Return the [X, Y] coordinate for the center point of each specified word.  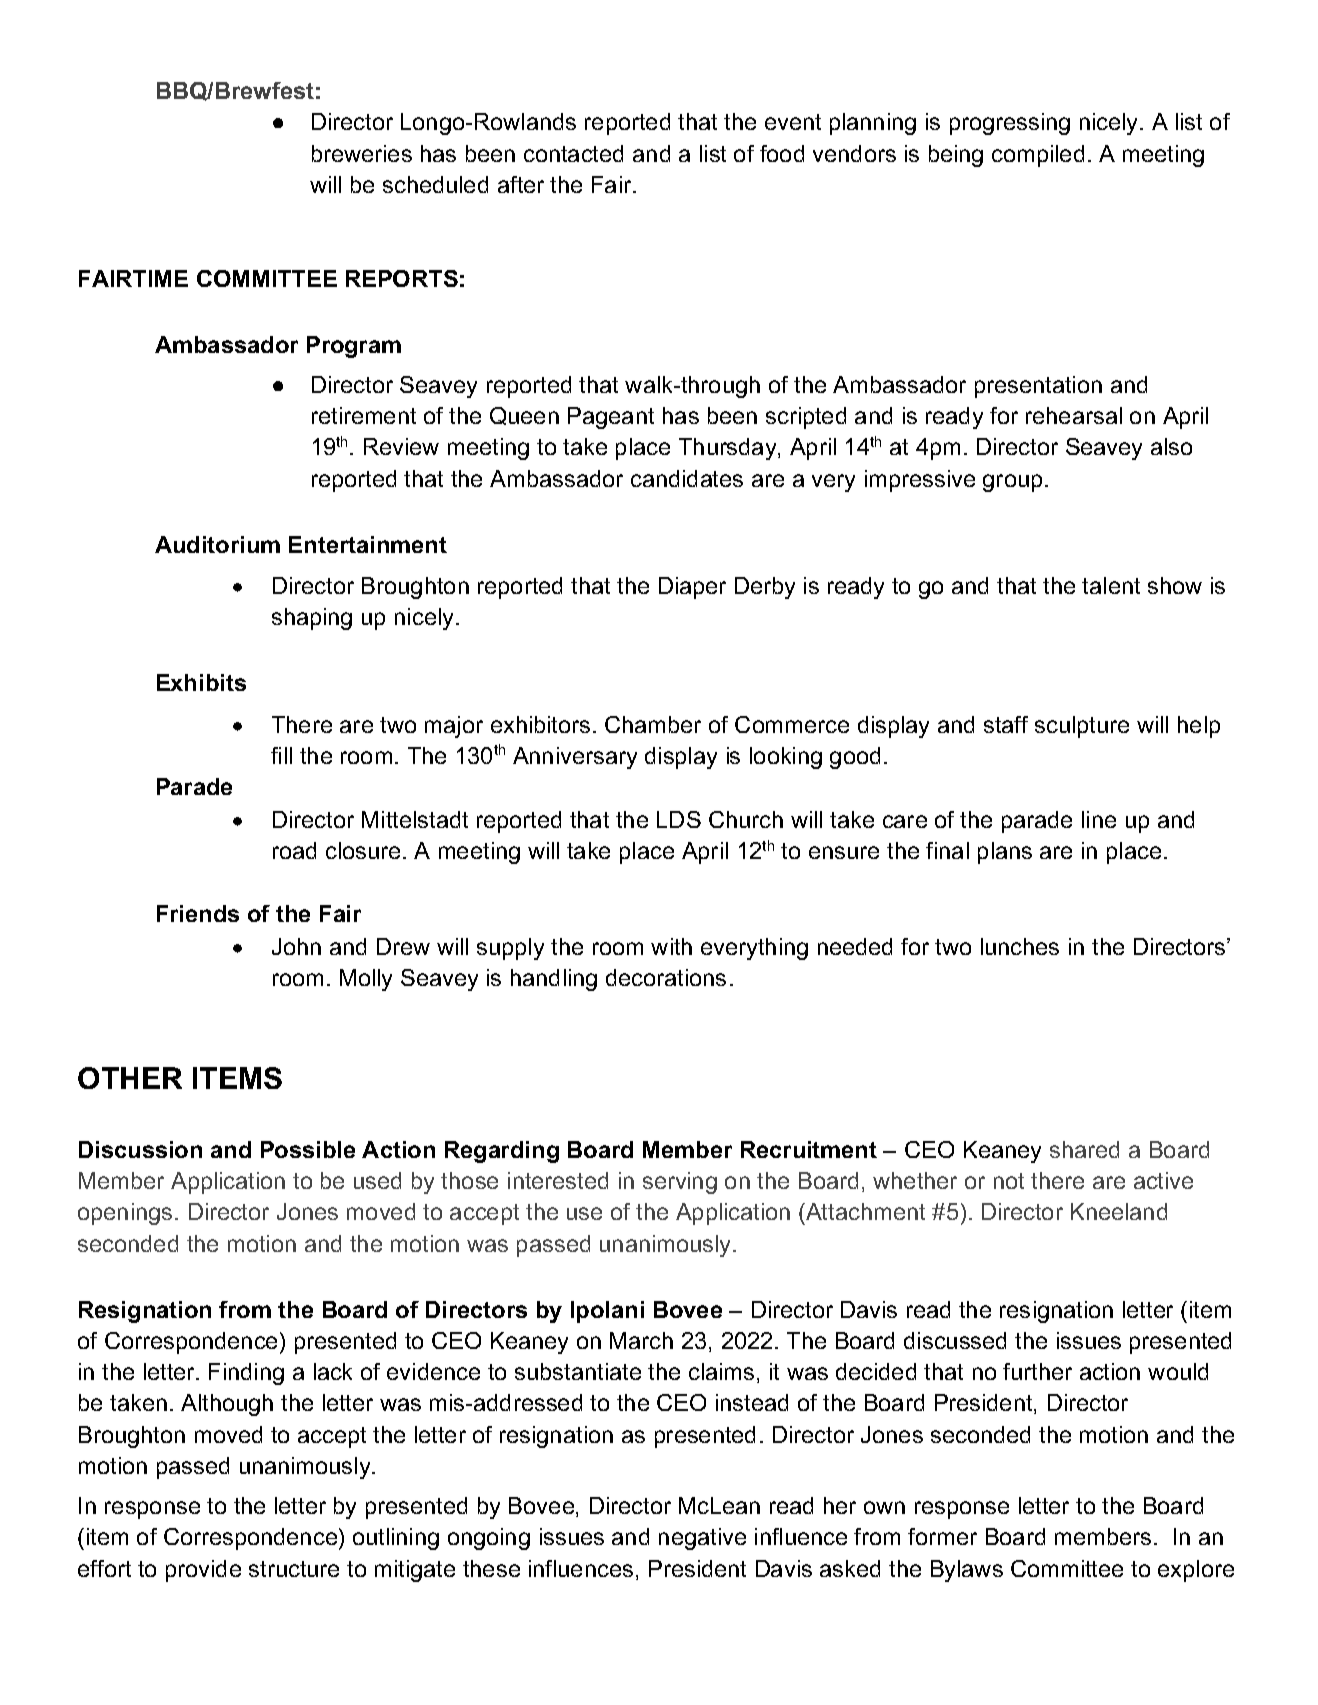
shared [1084, 1149]
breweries [362, 153]
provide [203, 1571]
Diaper [692, 588]
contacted [573, 153]
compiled [1038, 156]
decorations [666, 977]
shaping [312, 619]
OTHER [130, 1078]
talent [1111, 585]
